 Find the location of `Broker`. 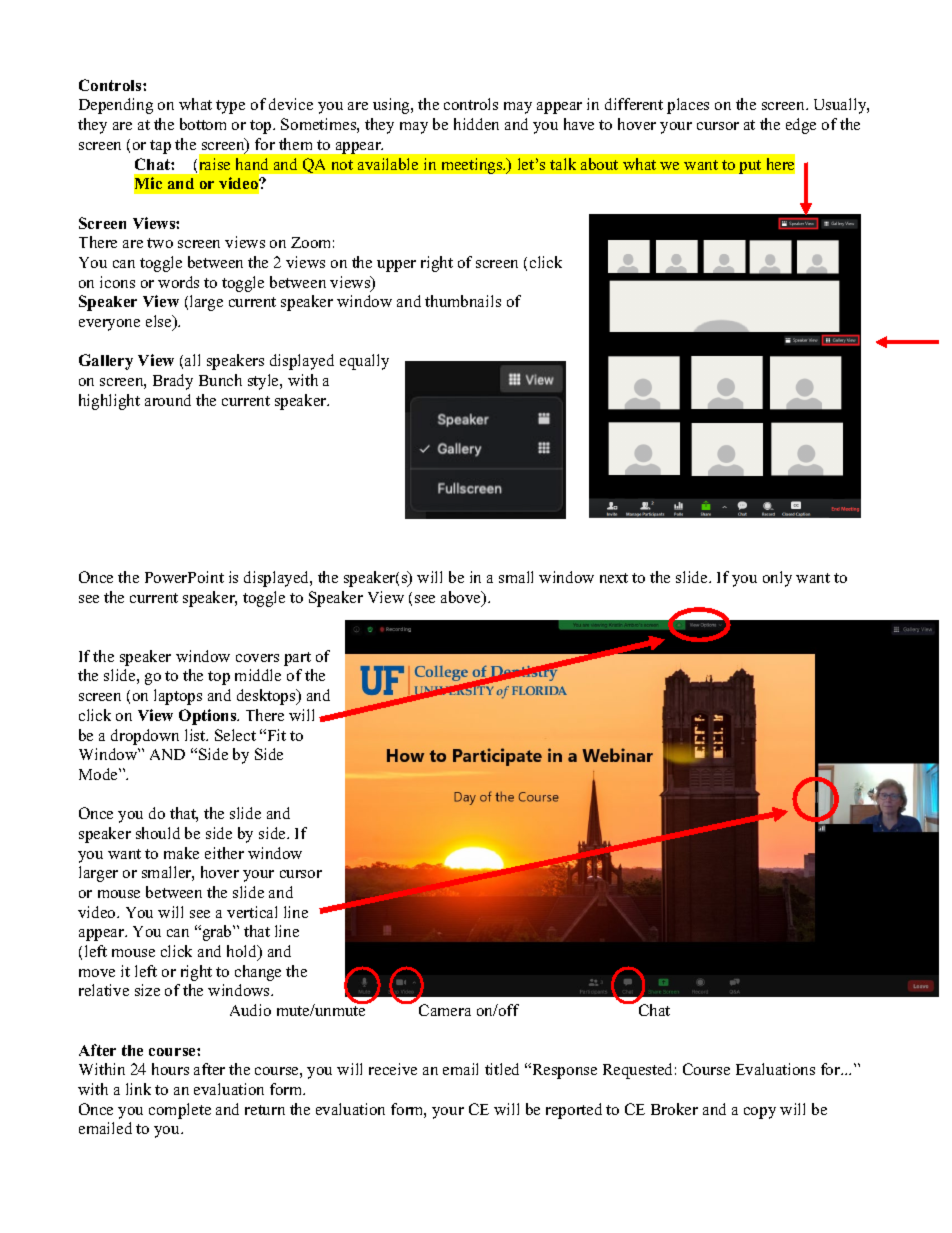

Broker is located at coordinates (674, 1109).
